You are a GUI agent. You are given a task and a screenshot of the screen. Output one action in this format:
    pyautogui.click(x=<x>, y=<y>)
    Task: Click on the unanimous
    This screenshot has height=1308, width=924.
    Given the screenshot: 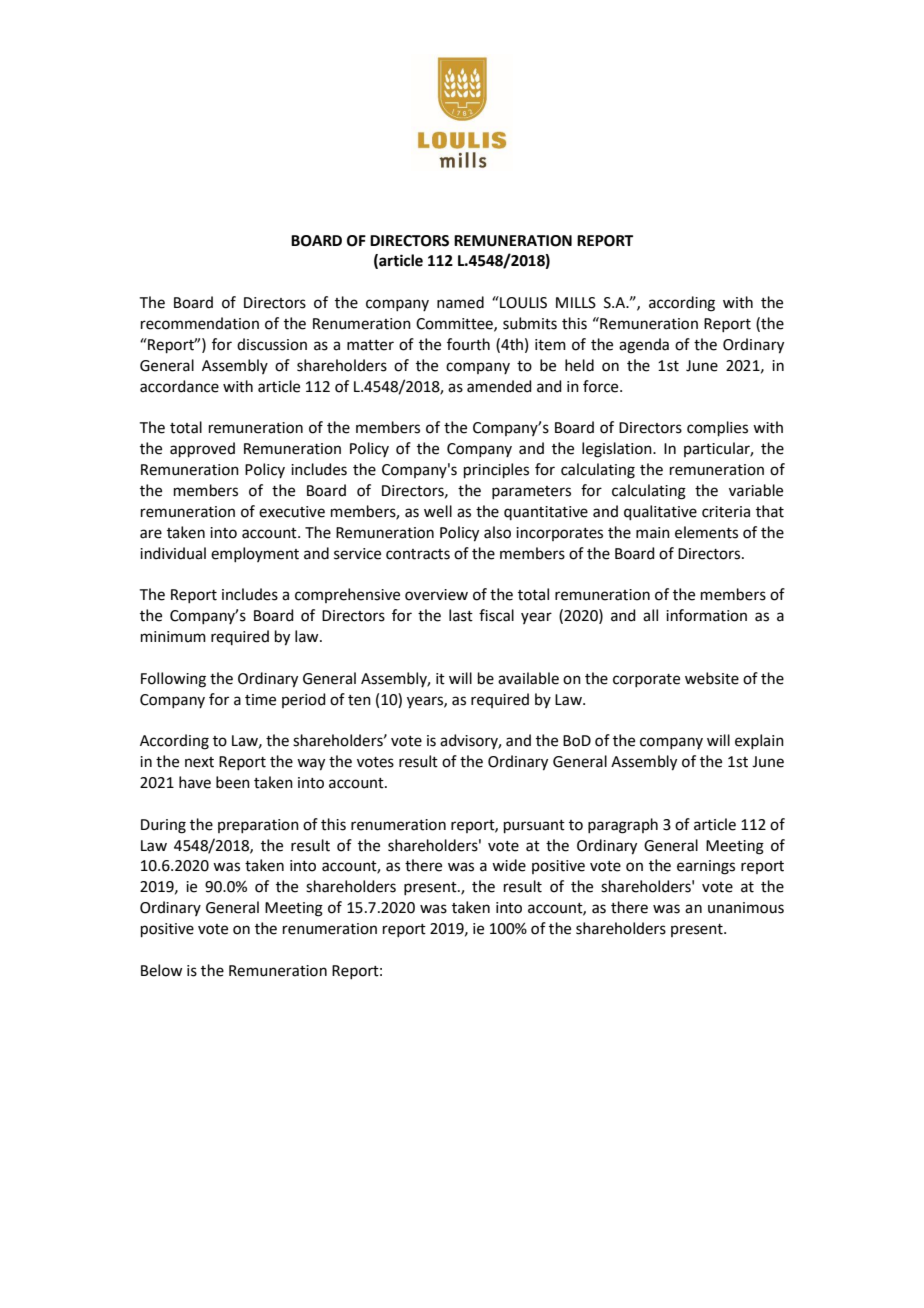 What is the action you would take?
    pyautogui.click(x=746, y=908)
